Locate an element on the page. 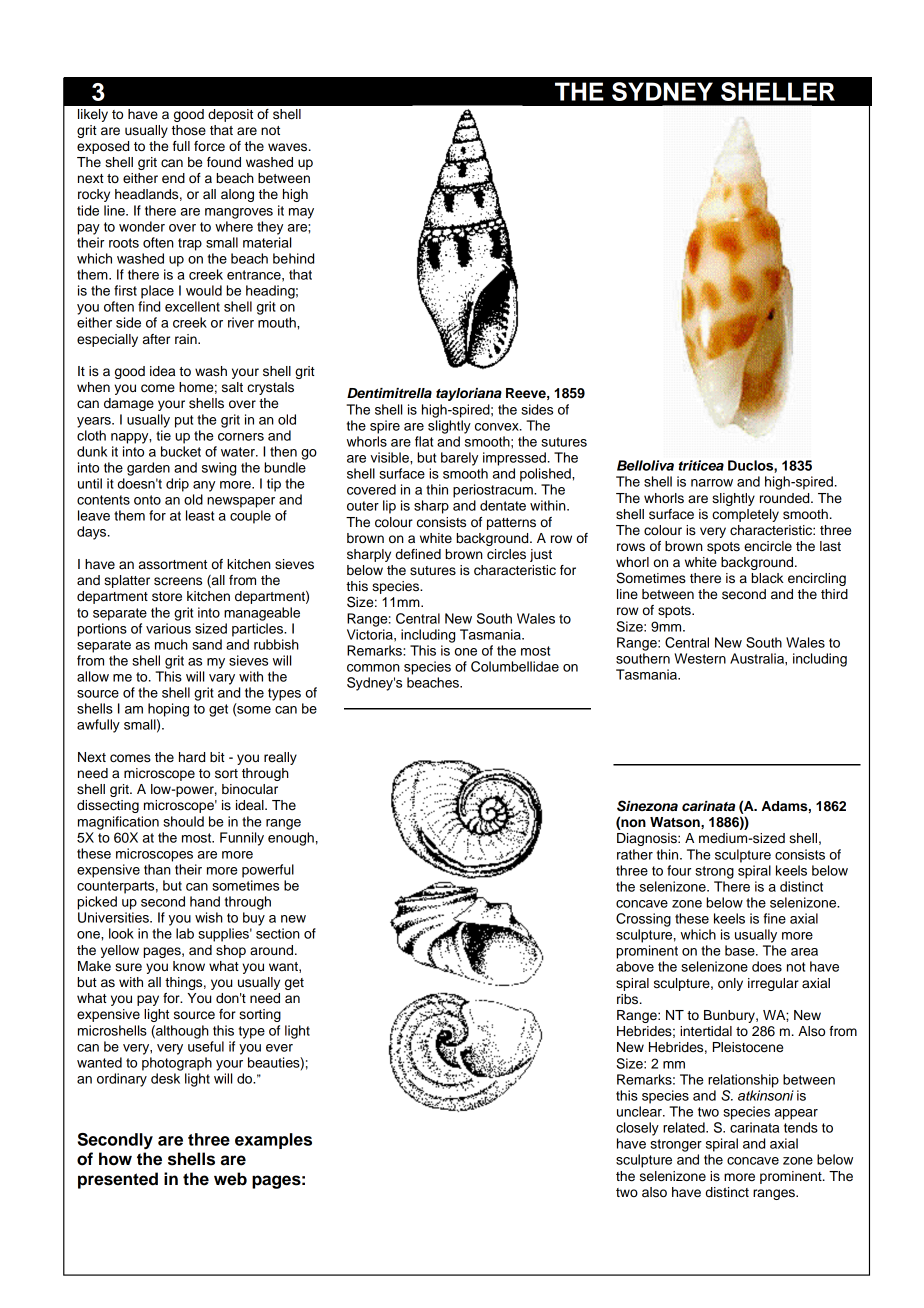 This image has width=924, height=1308. force is located at coordinates (209, 146).
